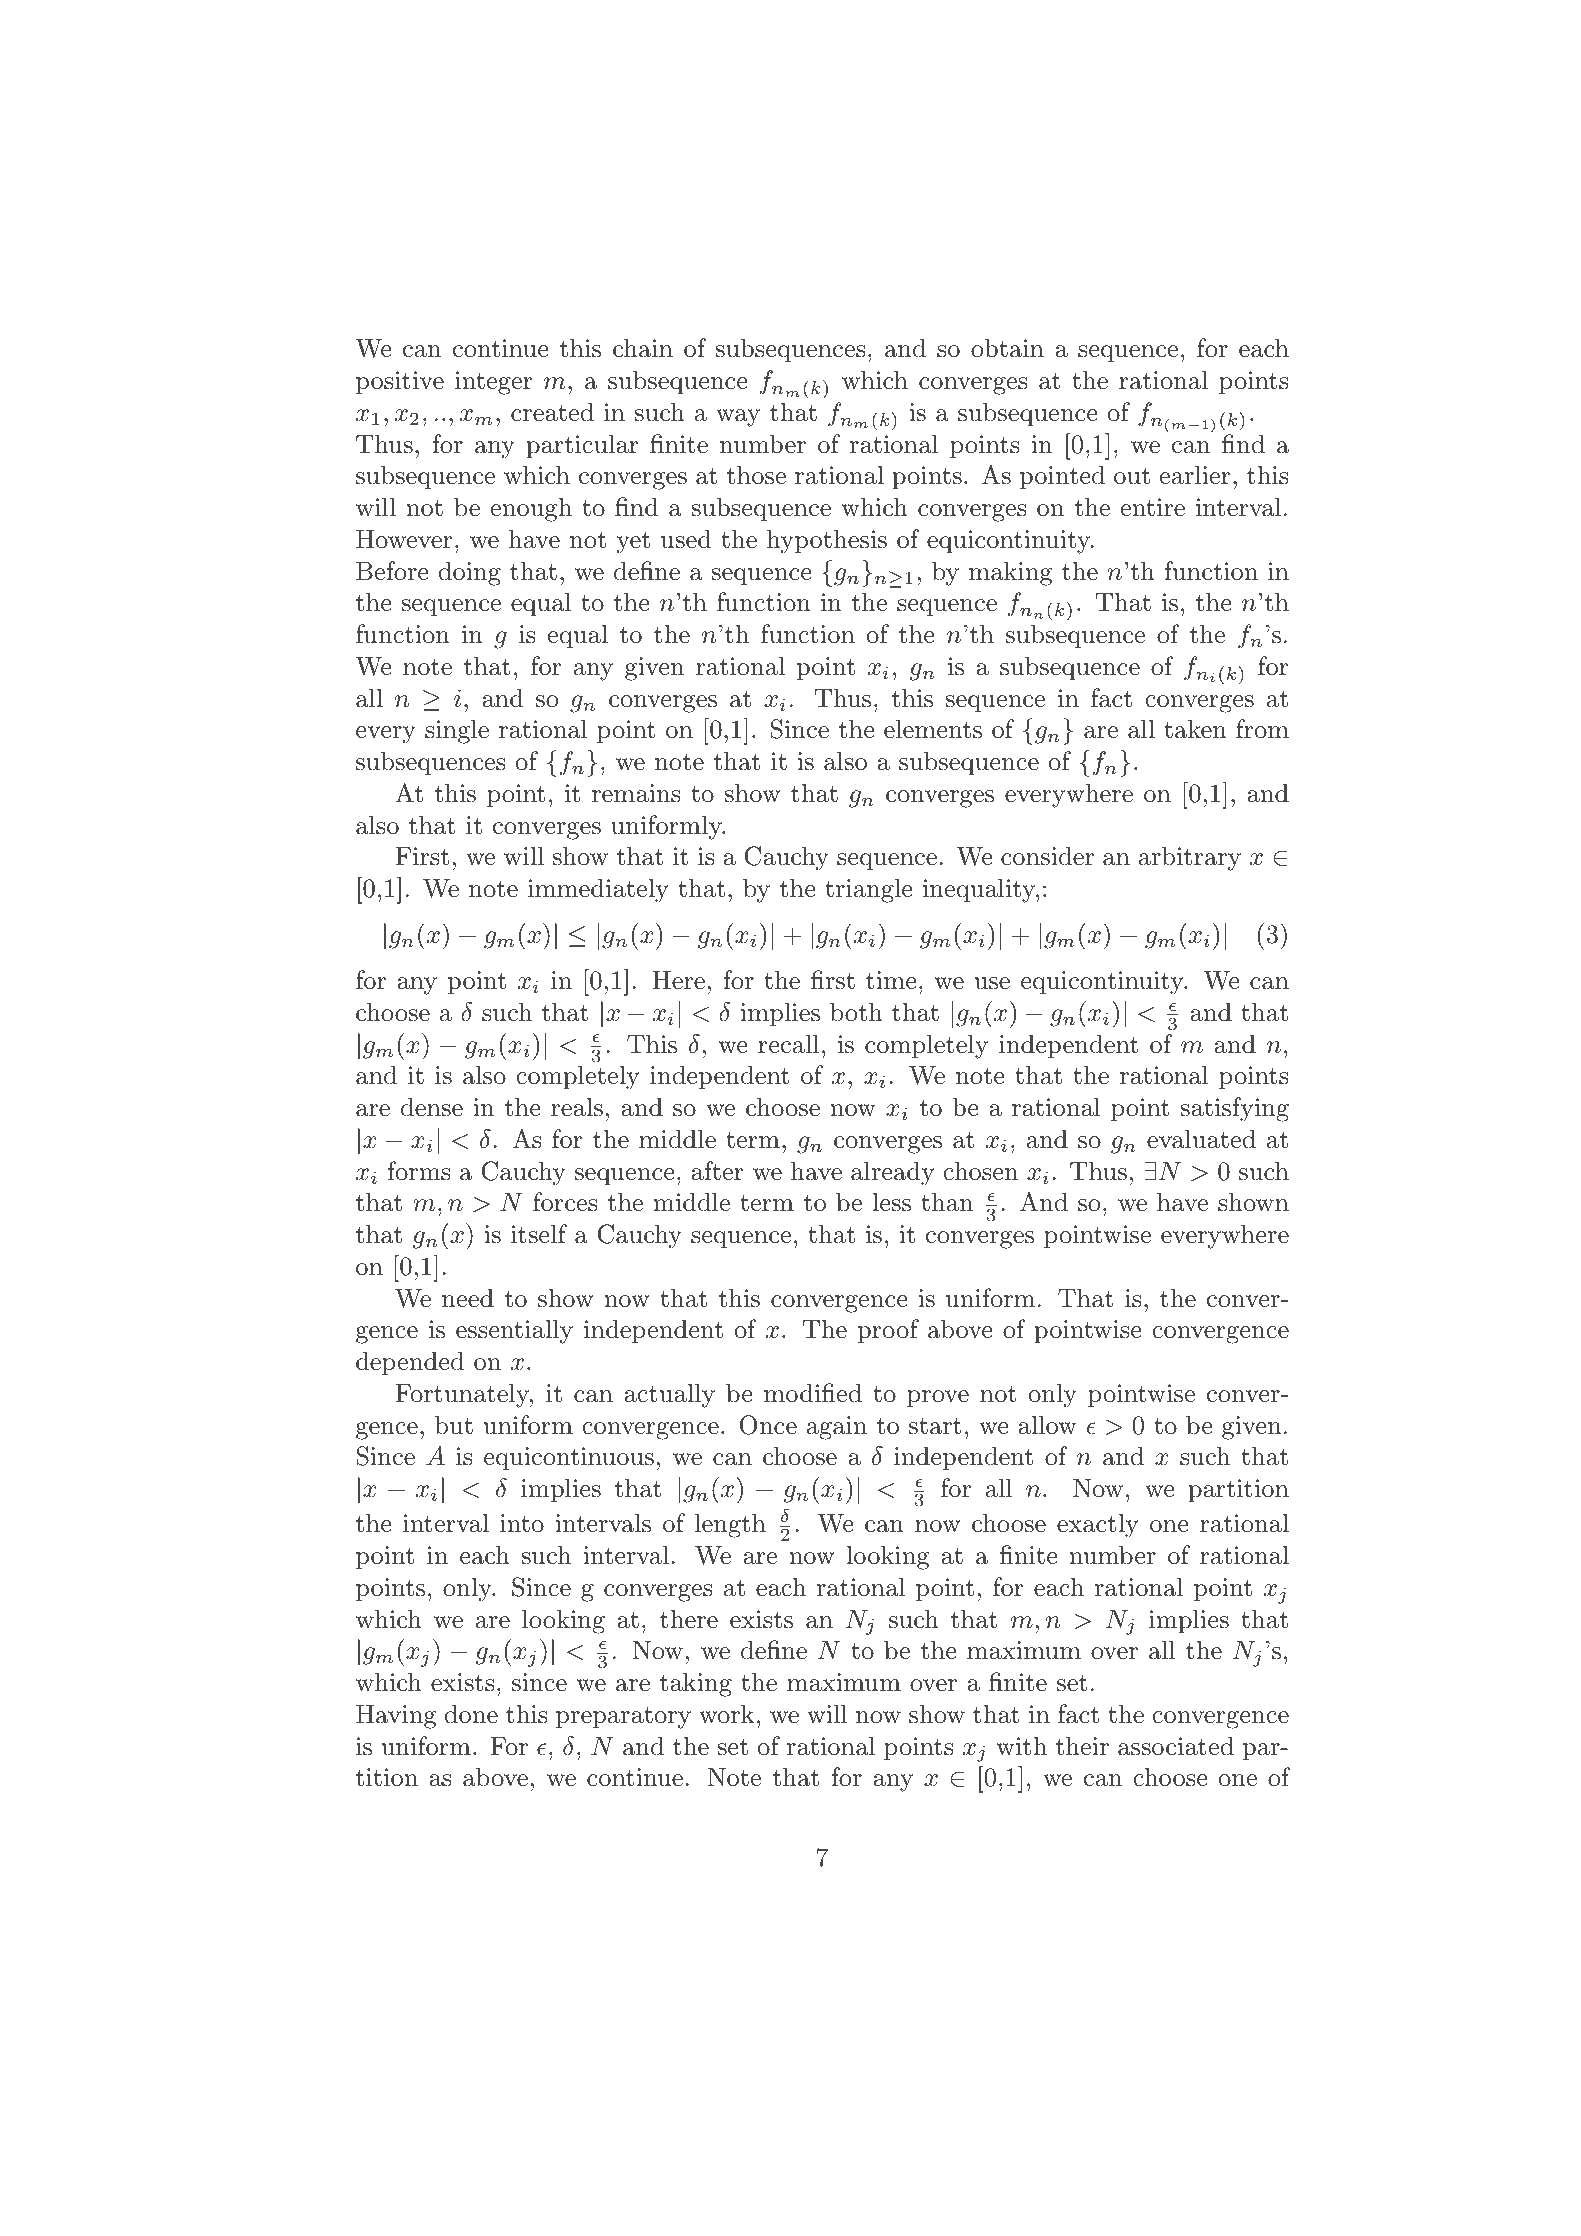 The width and height of the screenshot is (1581, 2236). Describe the element at coordinates (471, 1714) in the screenshot. I see `done` at that location.
